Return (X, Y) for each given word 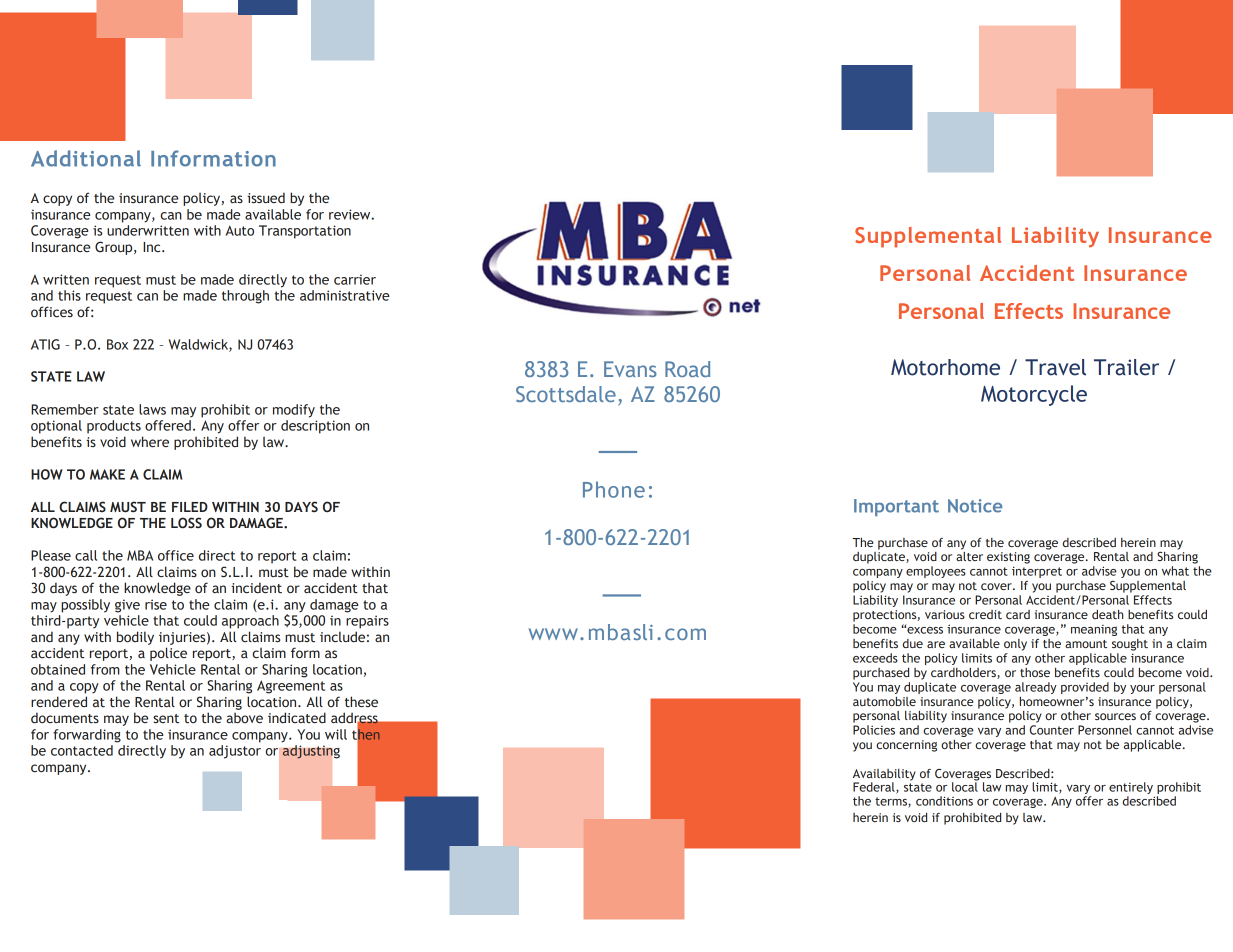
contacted (82, 750)
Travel (1055, 367)
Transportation (305, 232)
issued (266, 197)
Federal (875, 788)
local (965, 786)
